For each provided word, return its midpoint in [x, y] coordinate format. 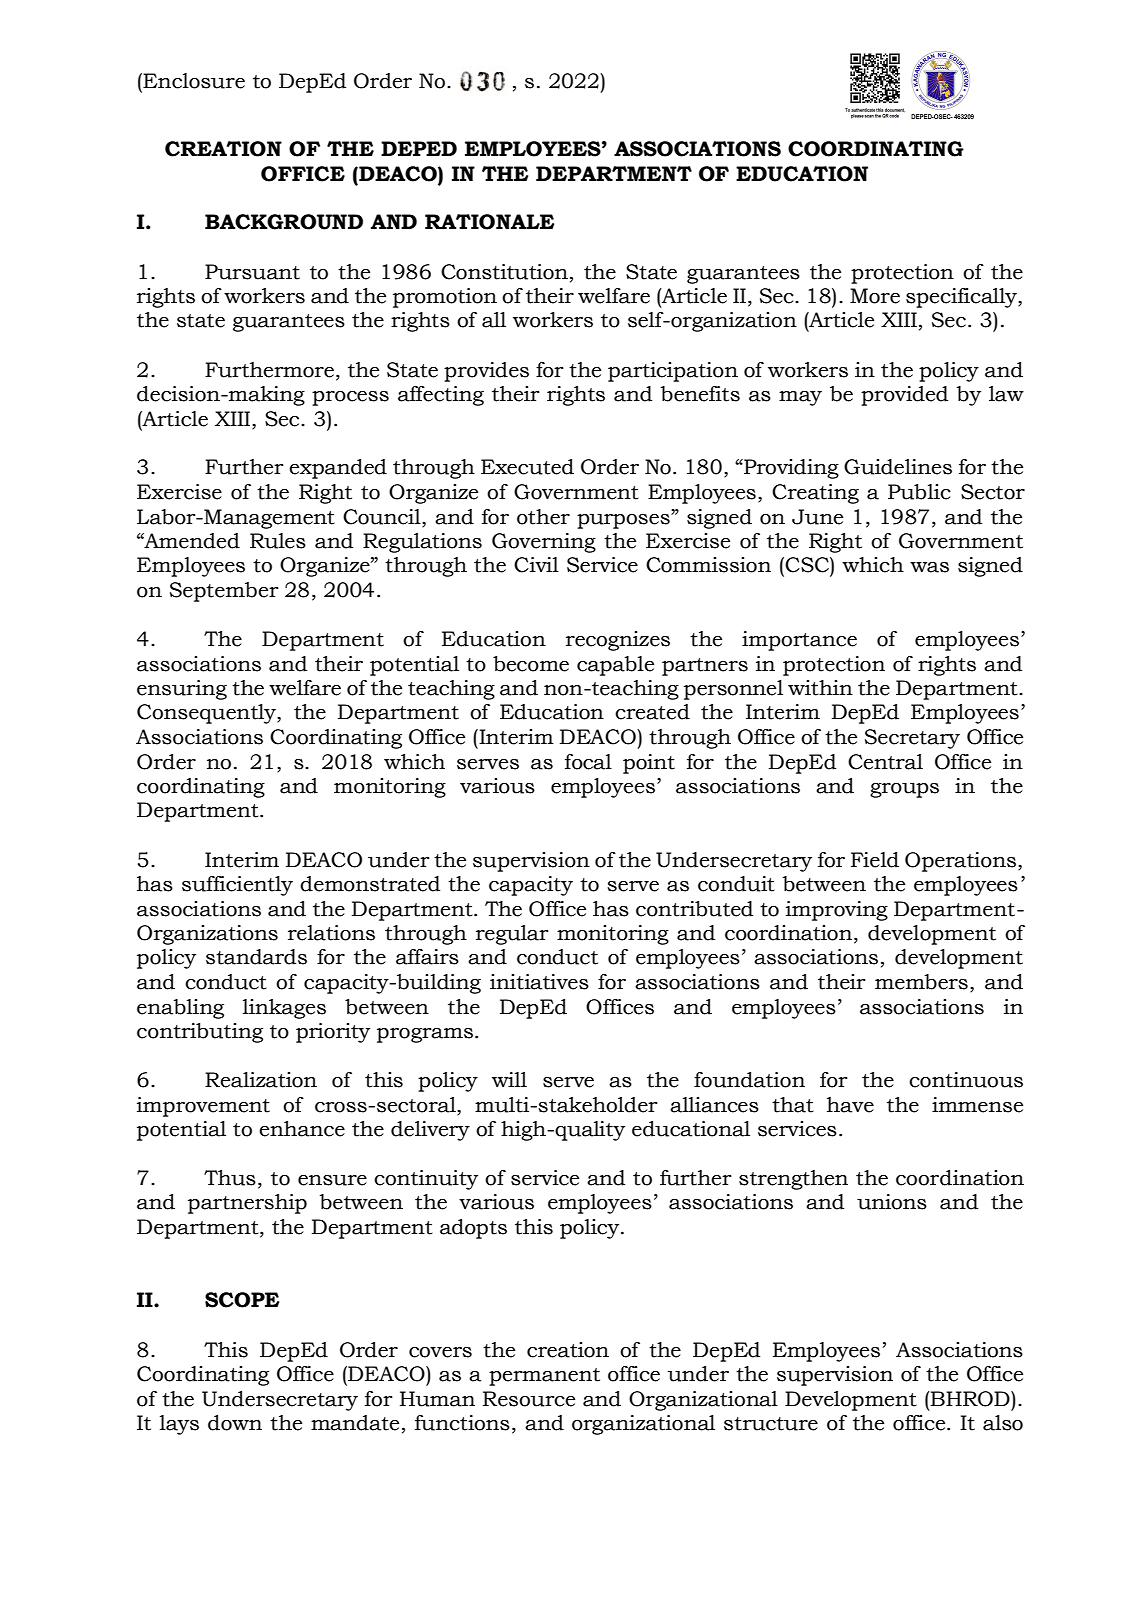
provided [904, 396]
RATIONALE [489, 222]
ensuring [182, 690]
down [235, 1423]
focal [588, 762]
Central [885, 762]
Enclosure [193, 81]
